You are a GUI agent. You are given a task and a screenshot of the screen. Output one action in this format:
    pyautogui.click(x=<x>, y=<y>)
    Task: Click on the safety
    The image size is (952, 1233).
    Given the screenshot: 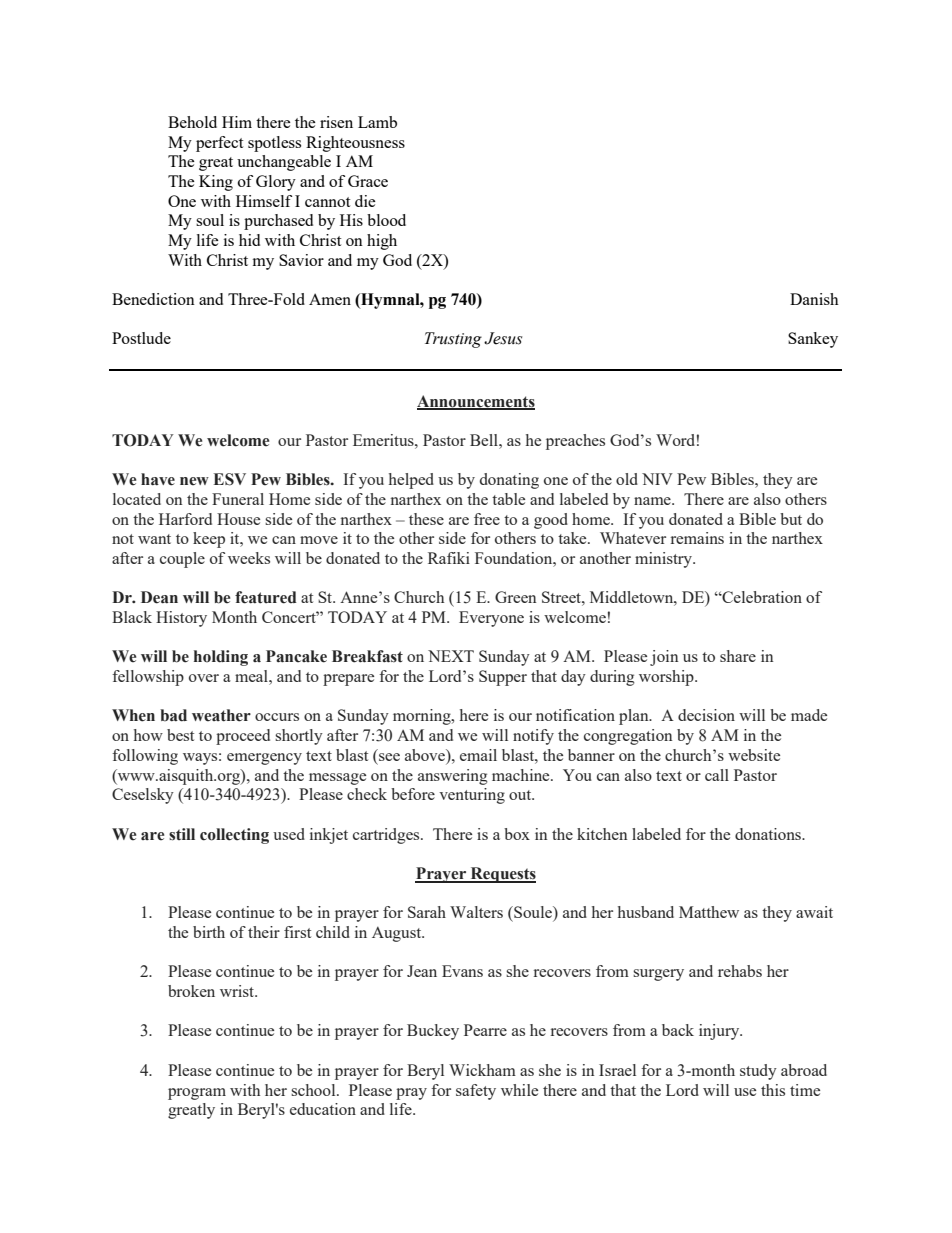 What is the action you would take?
    pyautogui.click(x=476, y=1092)
